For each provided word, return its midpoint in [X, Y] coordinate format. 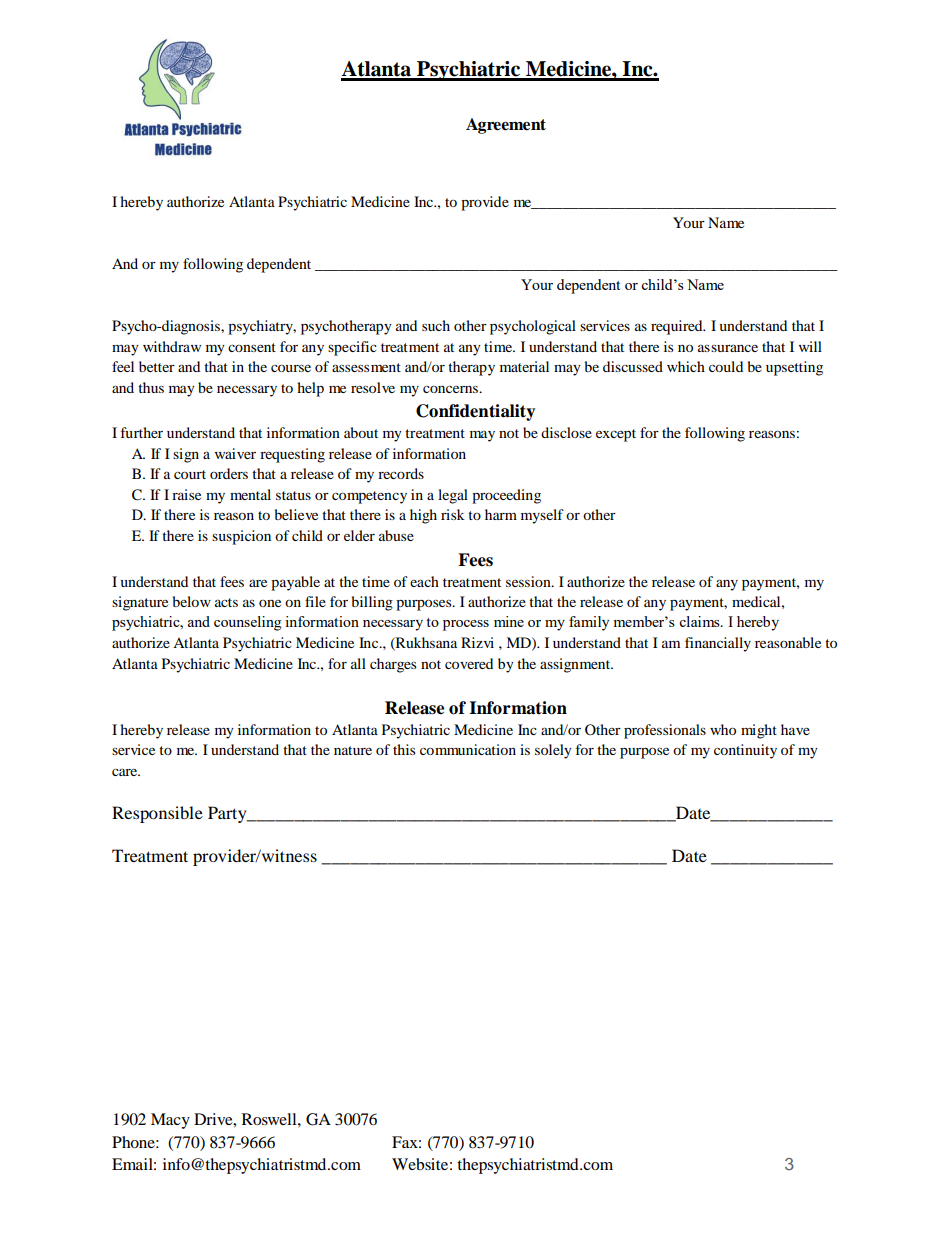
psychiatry [262, 327]
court [190, 474]
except [616, 435]
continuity [745, 751]
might [759, 731]
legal [453, 496]
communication [468, 749]
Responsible [157, 814]
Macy [170, 1121]
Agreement [506, 126]
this [404, 749]
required [678, 327]
